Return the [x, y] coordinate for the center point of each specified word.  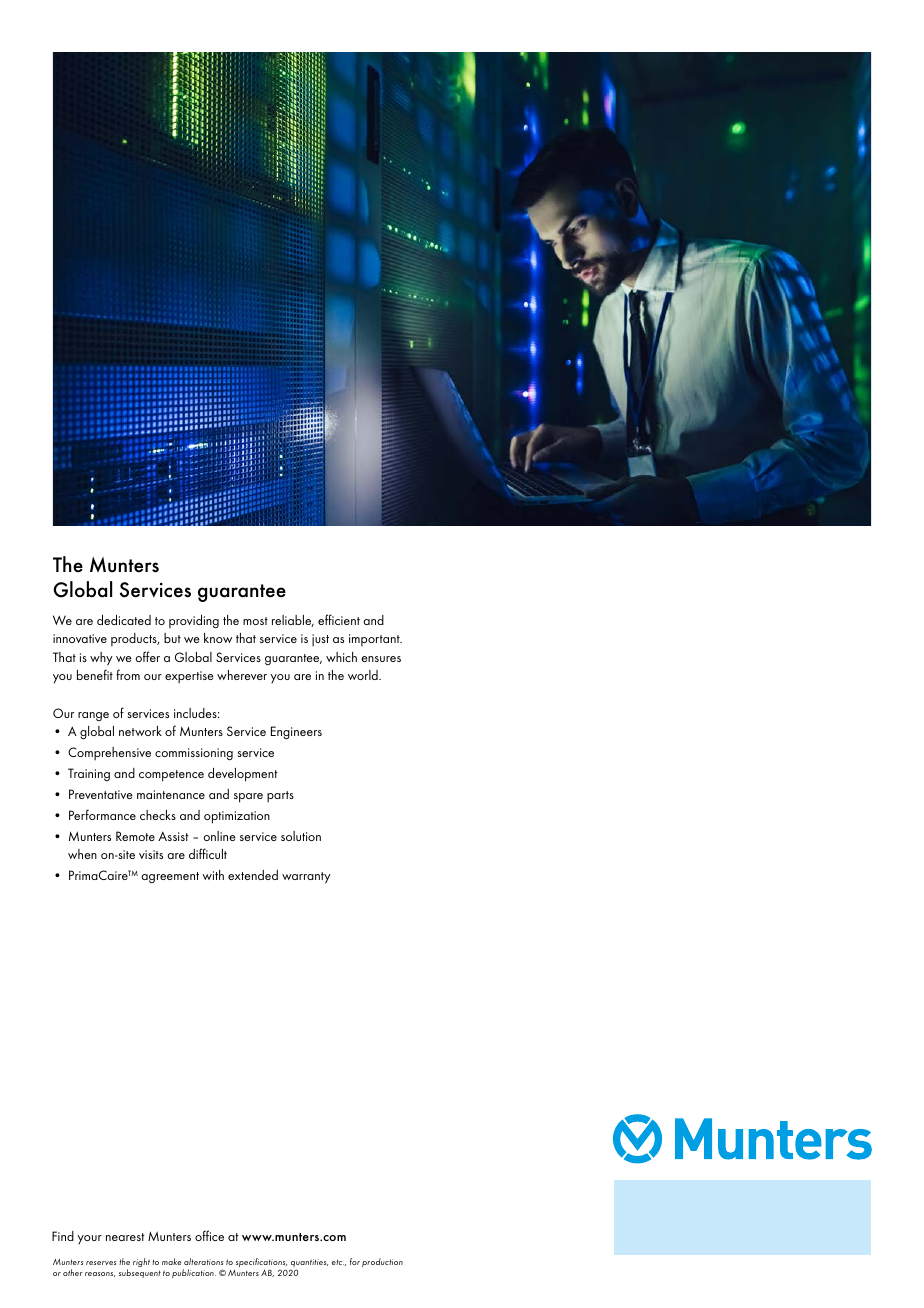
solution [301, 836]
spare [248, 798]
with [213, 875]
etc [338, 1262]
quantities [309, 1264]
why [101, 659]
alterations [203, 1261]
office [209, 1235]
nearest [125, 1237]
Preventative [101, 794]
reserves [101, 1263]
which [341, 657]
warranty [306, 878]
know [218, 638]
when [82, 854]
